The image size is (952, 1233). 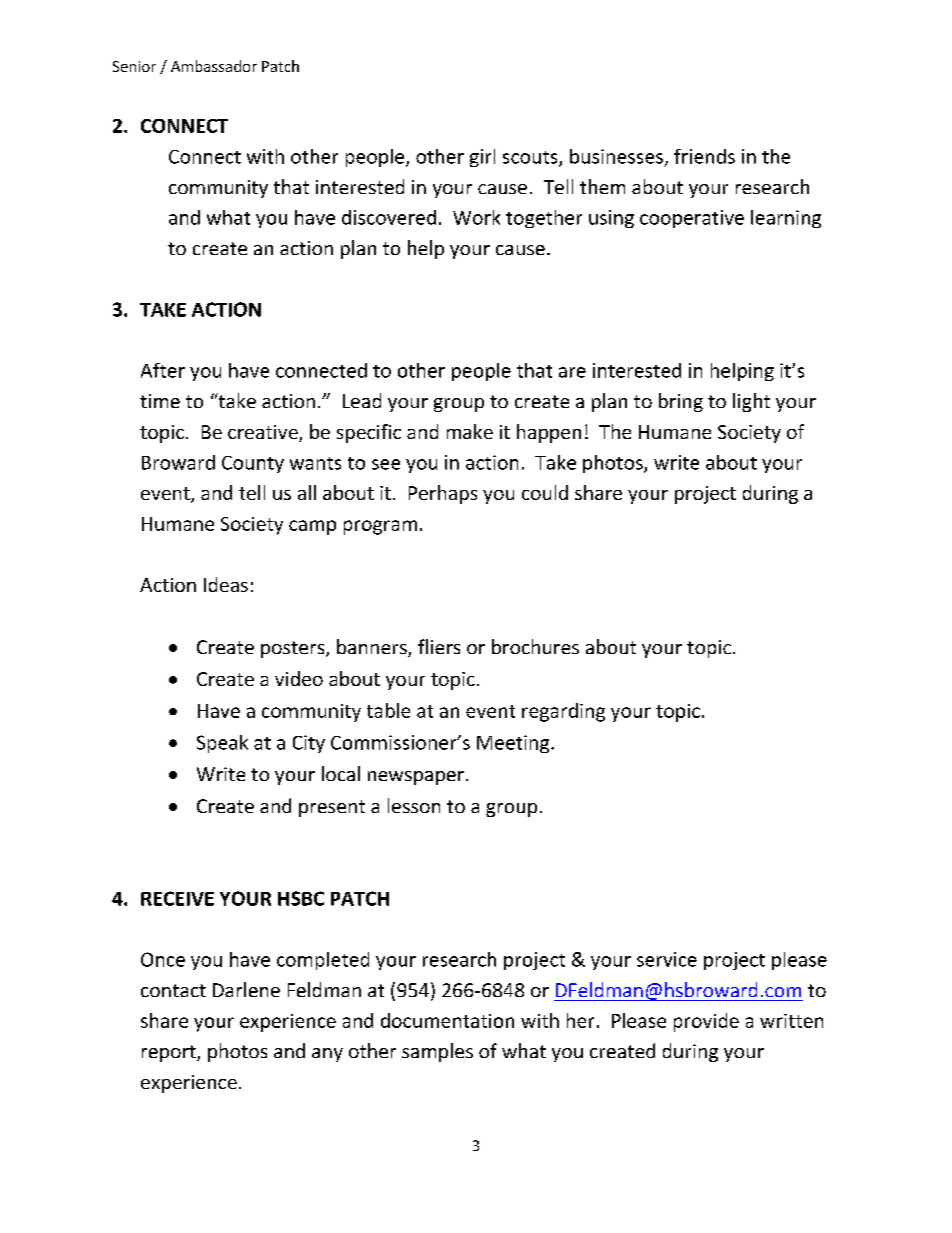 I want to click on Perhaps, so click(x=443, y=494).
